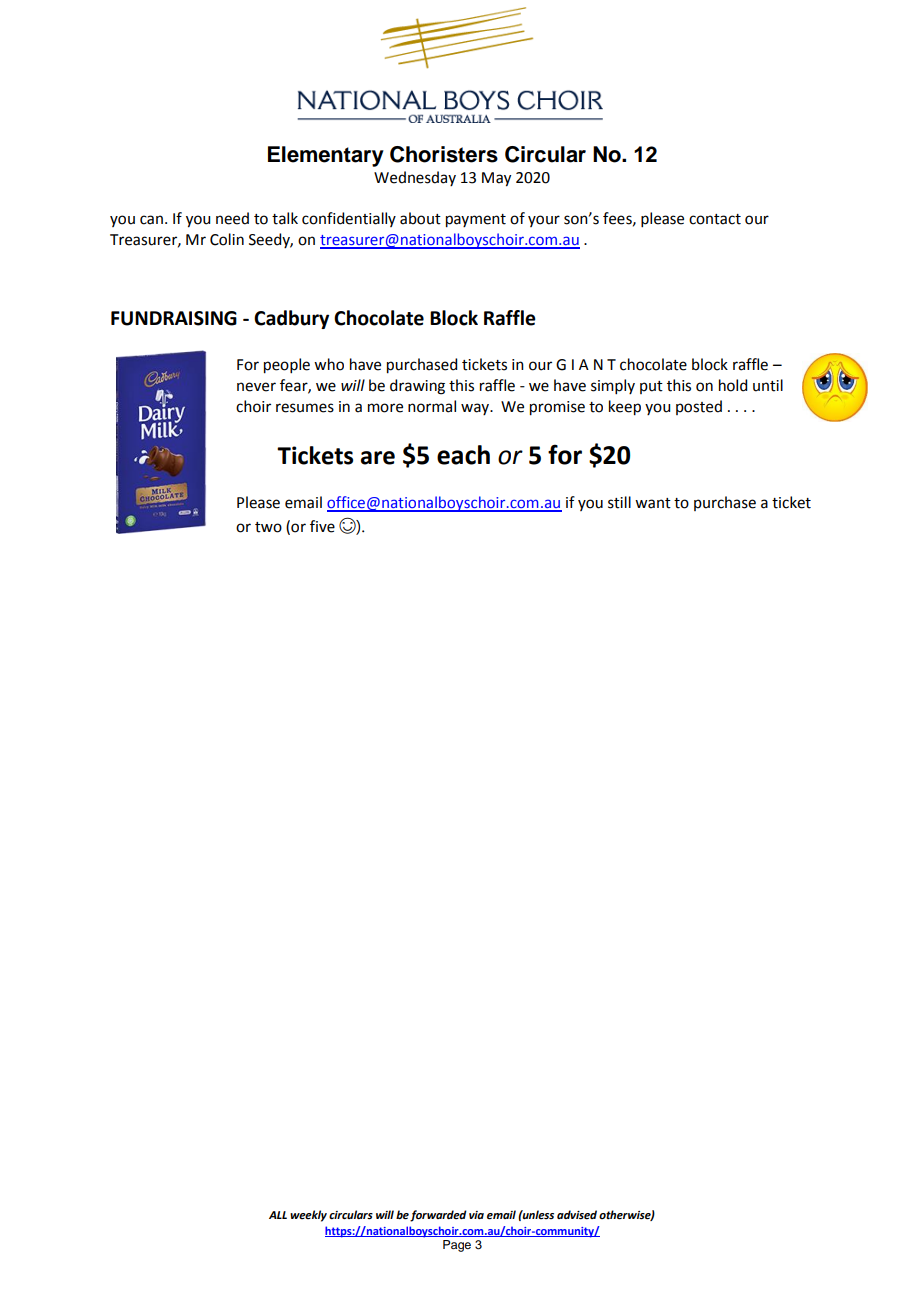 Image resolution: width=924 pixels, height=1308 pixels. Describe the element at coordinates (438, 1216) in the image. I see `forwarded` at that location.
